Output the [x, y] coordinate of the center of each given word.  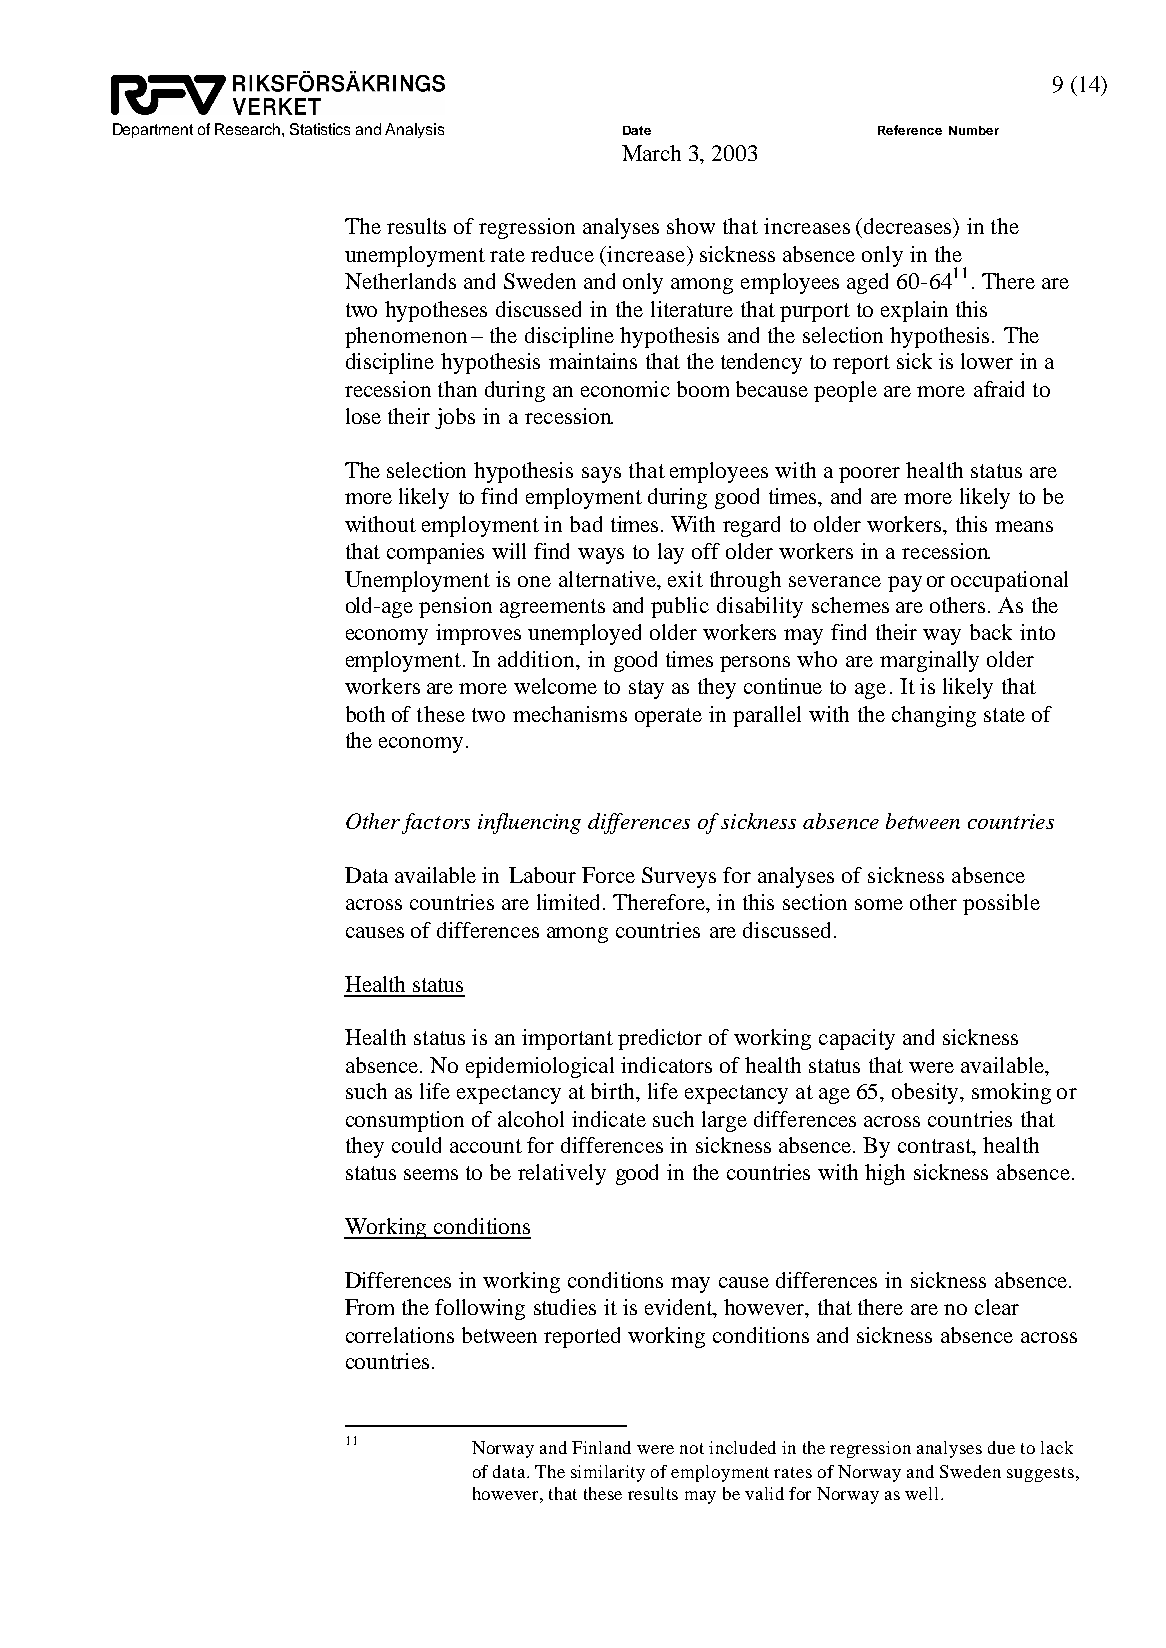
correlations [400, 1335]
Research [249, 129]
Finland [601, 1447]
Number [974, 130]
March [651, 153]
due [1001, 1447]
